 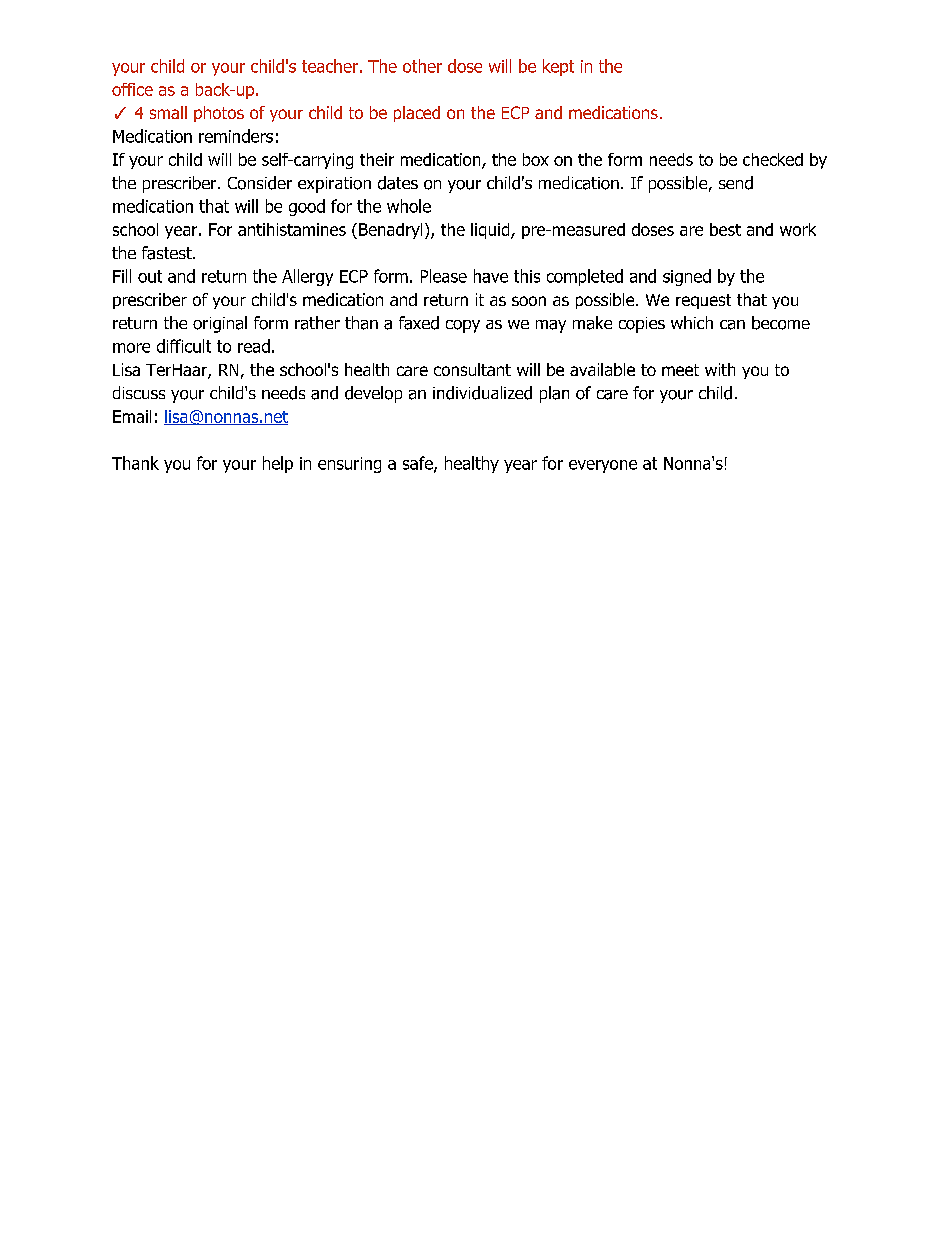 I want to click on with, so click(x=720, y=369).
